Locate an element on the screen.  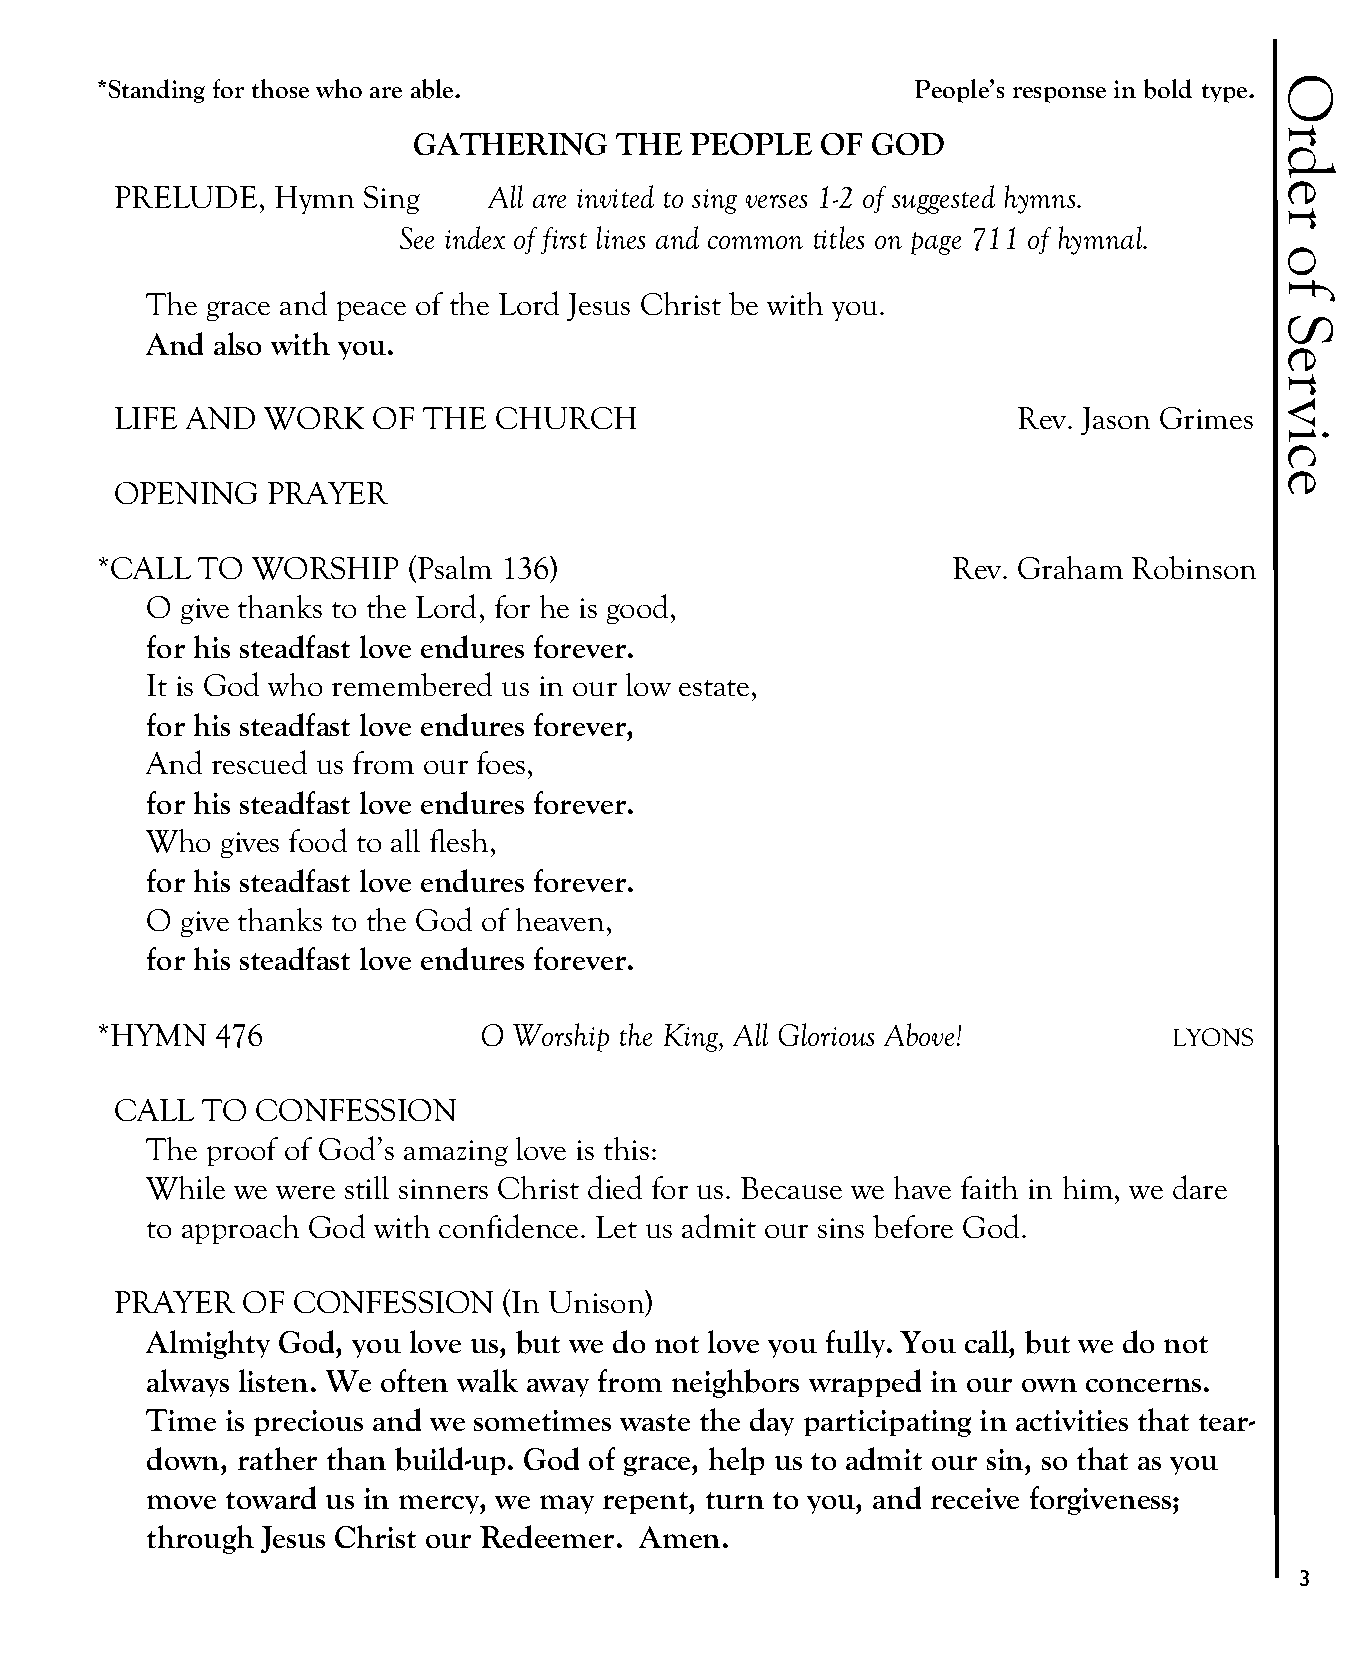
Jason is located at coordinates (1115, 421).
